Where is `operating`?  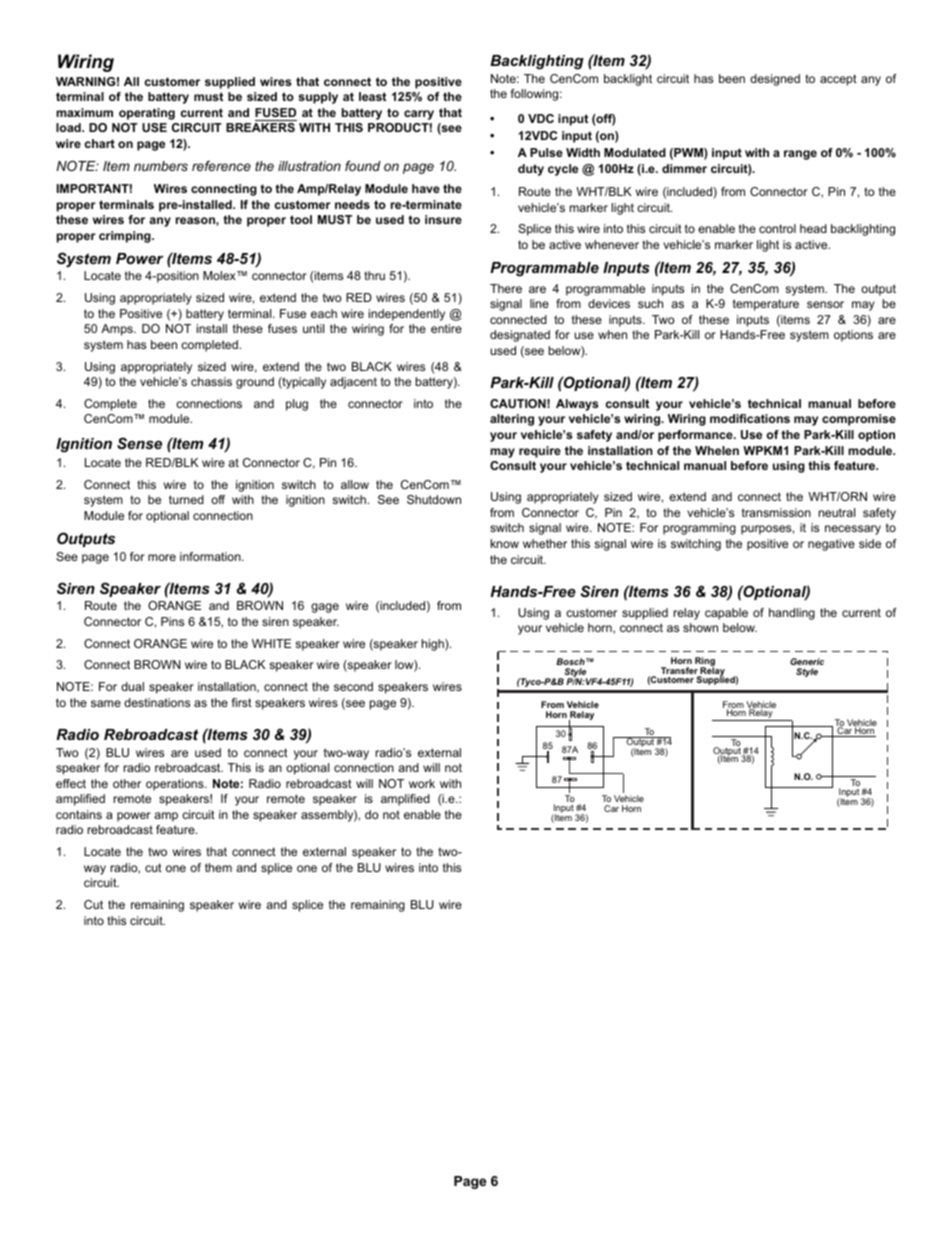 operating is located at coordinates (147, 114).
